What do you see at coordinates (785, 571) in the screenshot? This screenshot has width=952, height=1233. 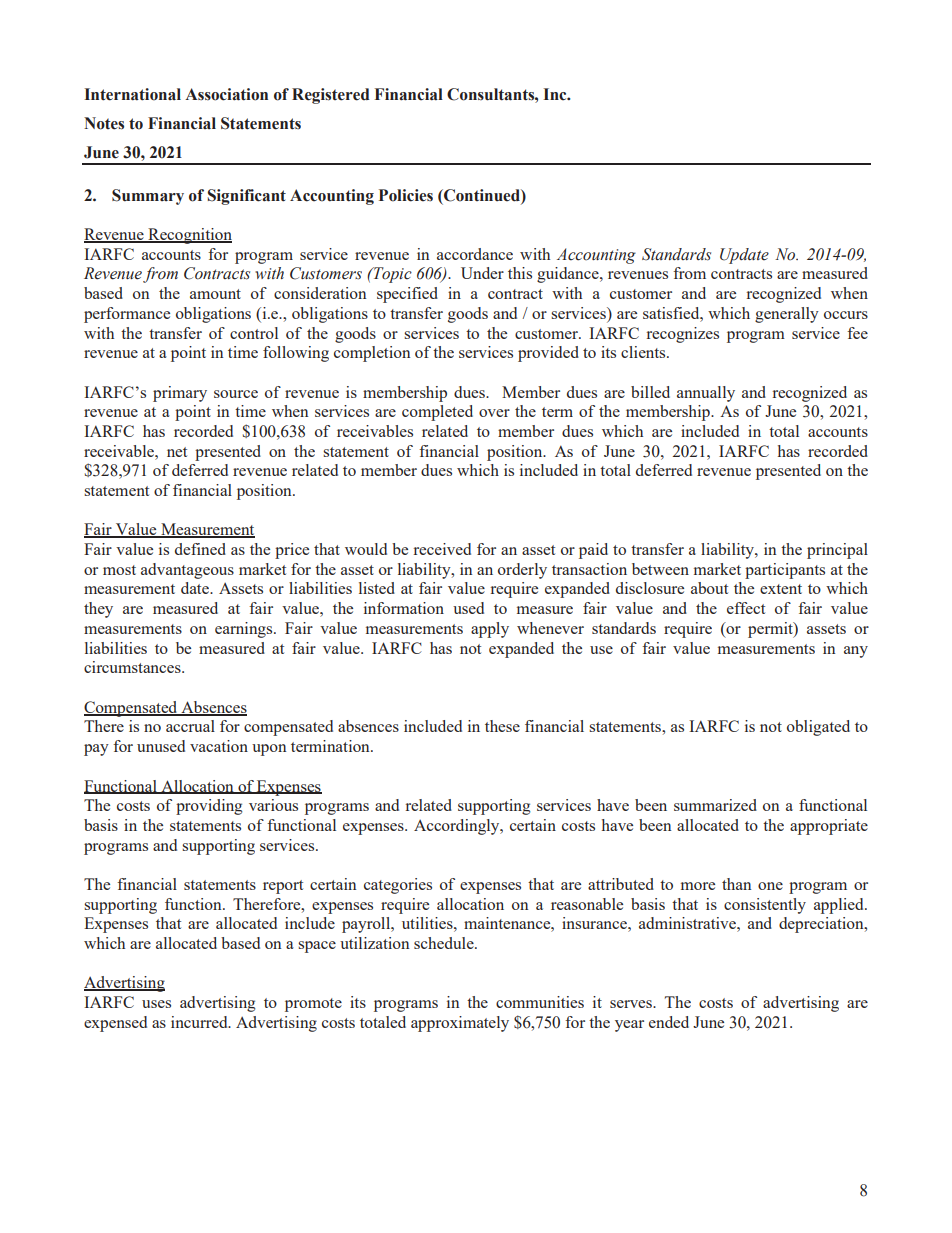 I see `participants` at bounding box center [785, 571].
